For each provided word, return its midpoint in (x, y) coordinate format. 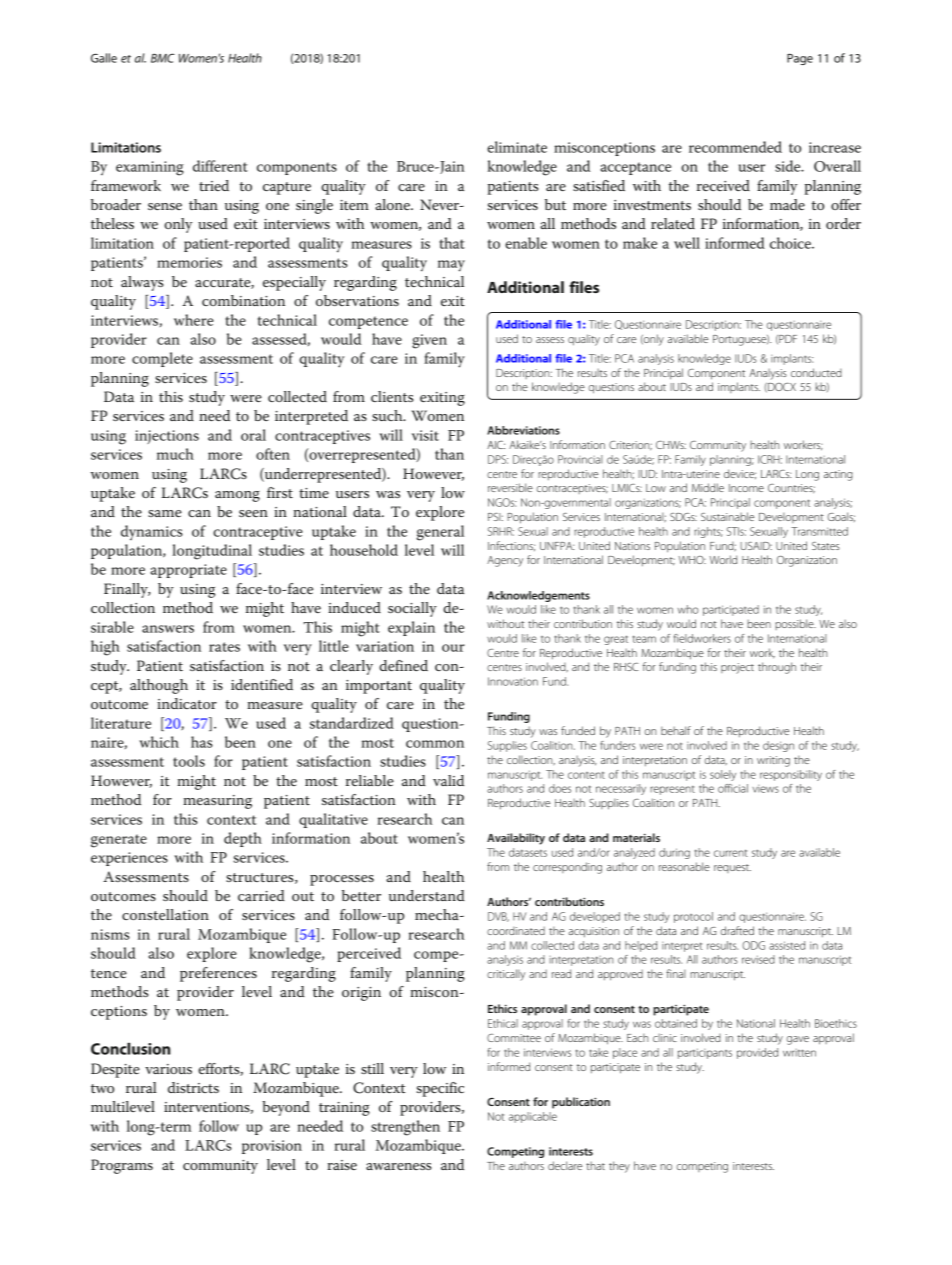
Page (800, 59)
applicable (533, 1117)
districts (193, 1087)
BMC (163, 58)
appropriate (188, 571)
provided (757, 1053)
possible (795, 624)
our (453, 648)
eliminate (517, 147)
